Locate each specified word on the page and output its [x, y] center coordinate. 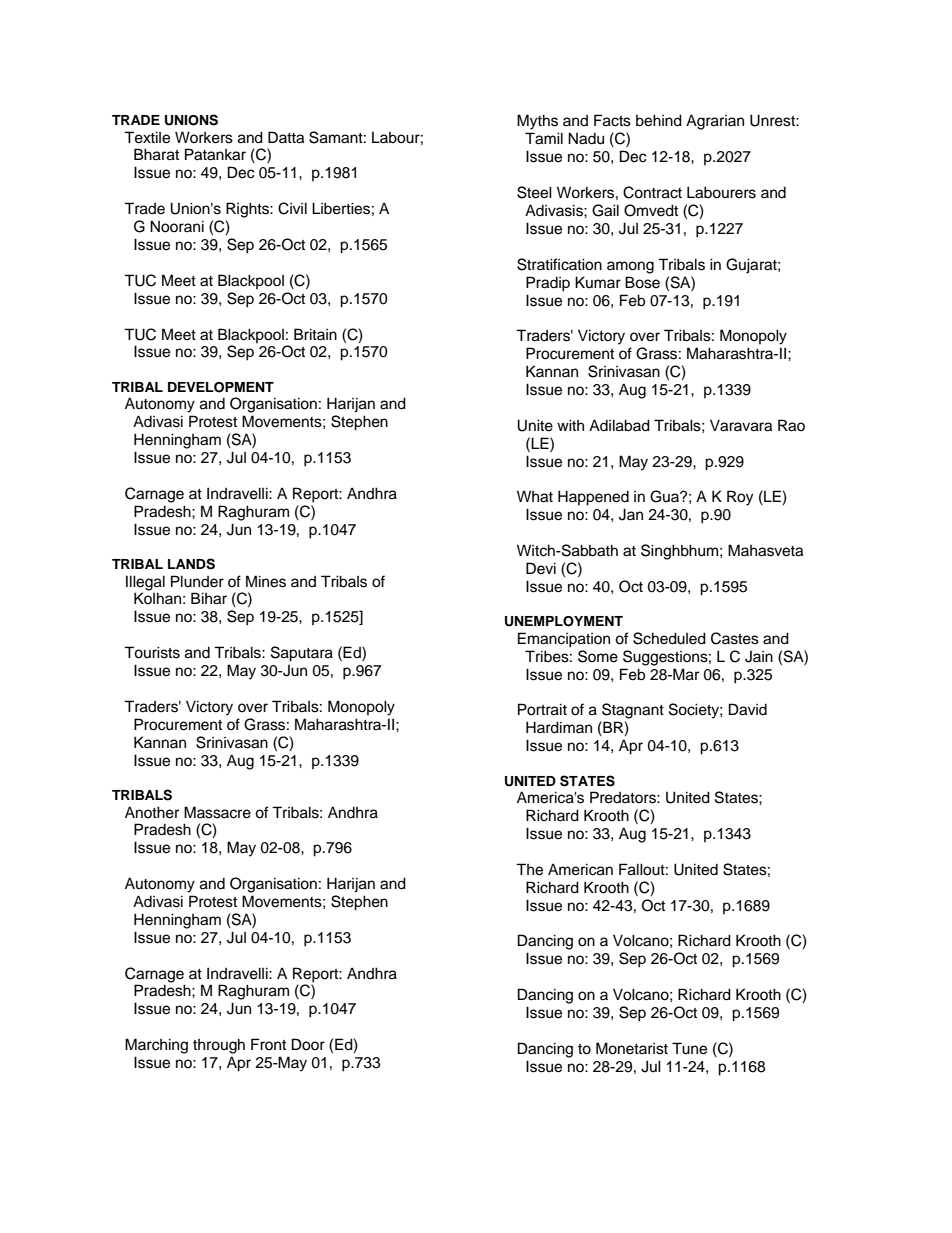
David [748, 709]
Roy [740, 498]
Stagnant [633, 711]
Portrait [542, 709]
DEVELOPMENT [221, 387]
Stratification [559, 264]
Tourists [152, 652]
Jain [759, 657]
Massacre [217, 812]
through [219, 1046]
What [535, 496]
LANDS [191, 564]
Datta [286, 137]
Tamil [544, 138]
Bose [642, 282]
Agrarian [715, 122]
